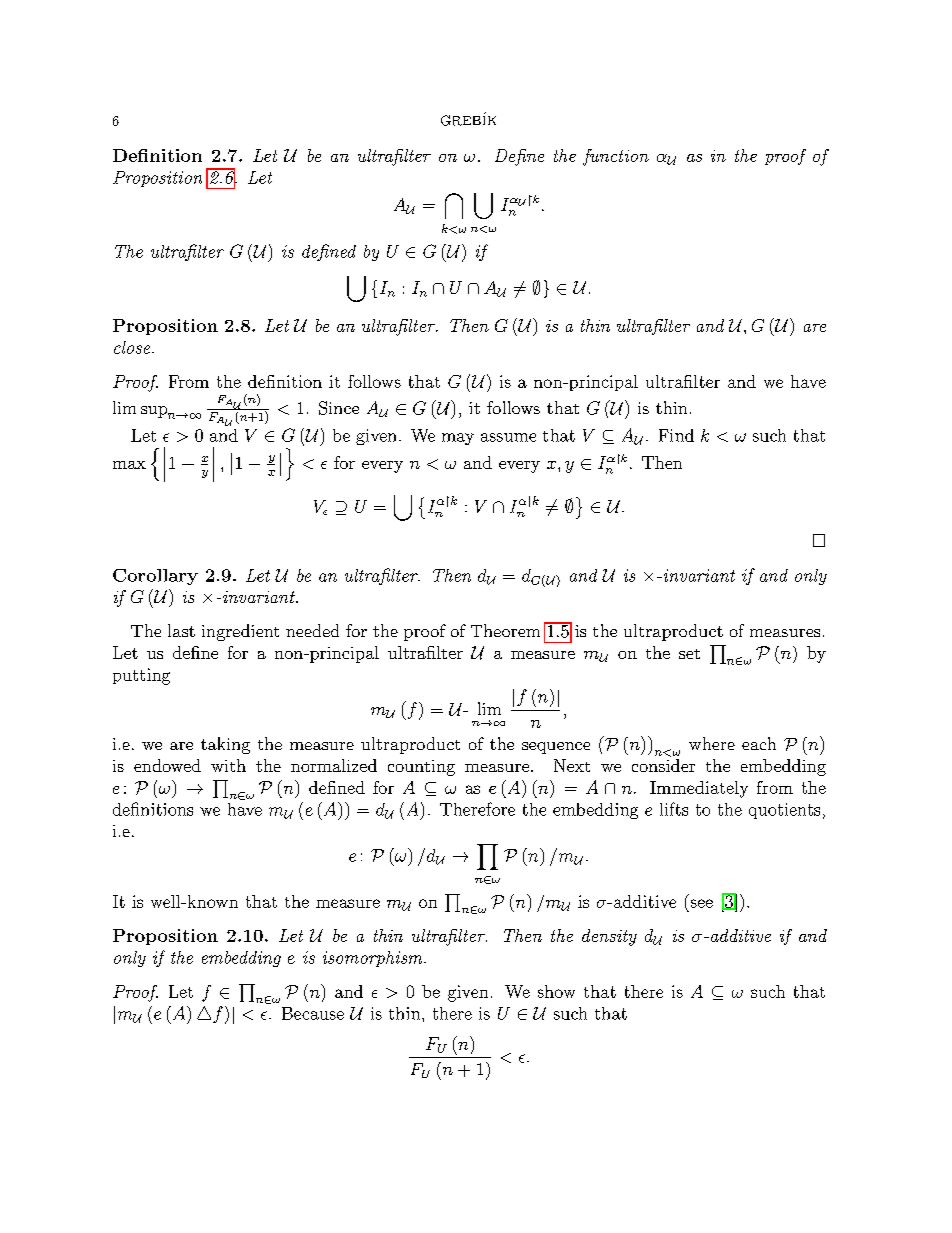  Describe the element at coordinates (133, 347) in the screenshot. I see `close` at that location.
